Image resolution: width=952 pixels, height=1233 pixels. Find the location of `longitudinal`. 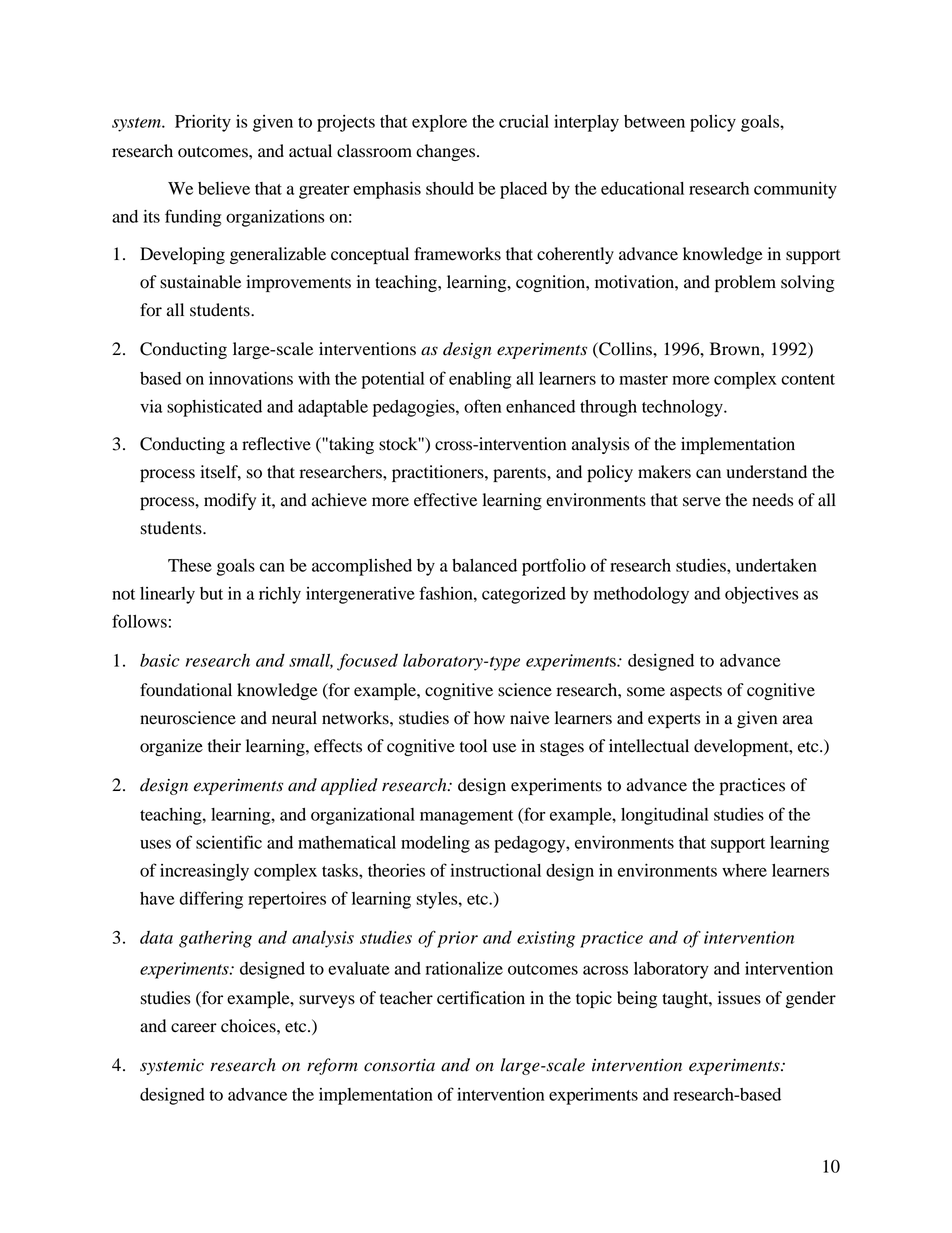

longitudinal is located at coordinates (664, 816).
